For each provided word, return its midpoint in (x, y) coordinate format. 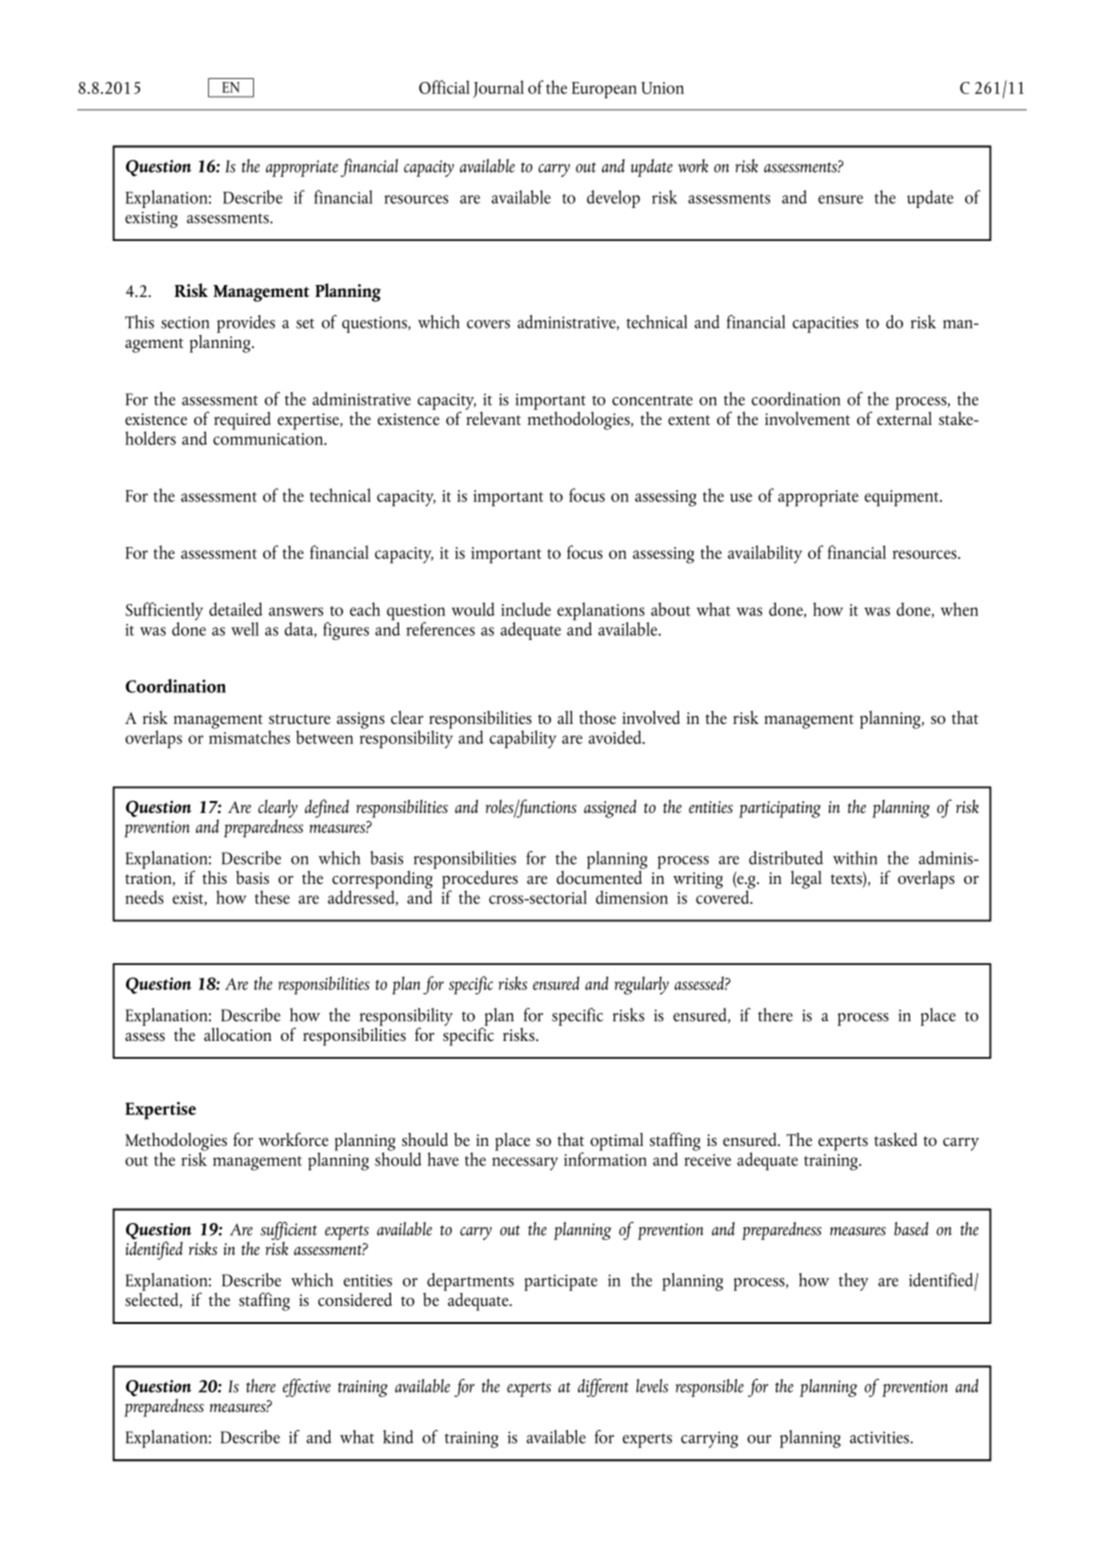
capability (523, 739)
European (604, 90)
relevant (493, 417)
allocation (238, 1034)
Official (444, 87)
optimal (616, 1142)
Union (662, 88)
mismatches (249, 736)
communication (269, 439)
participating (780, 809)
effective (307, 1388)
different (603, 1388)
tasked (895, 1139)
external (904, 417)
